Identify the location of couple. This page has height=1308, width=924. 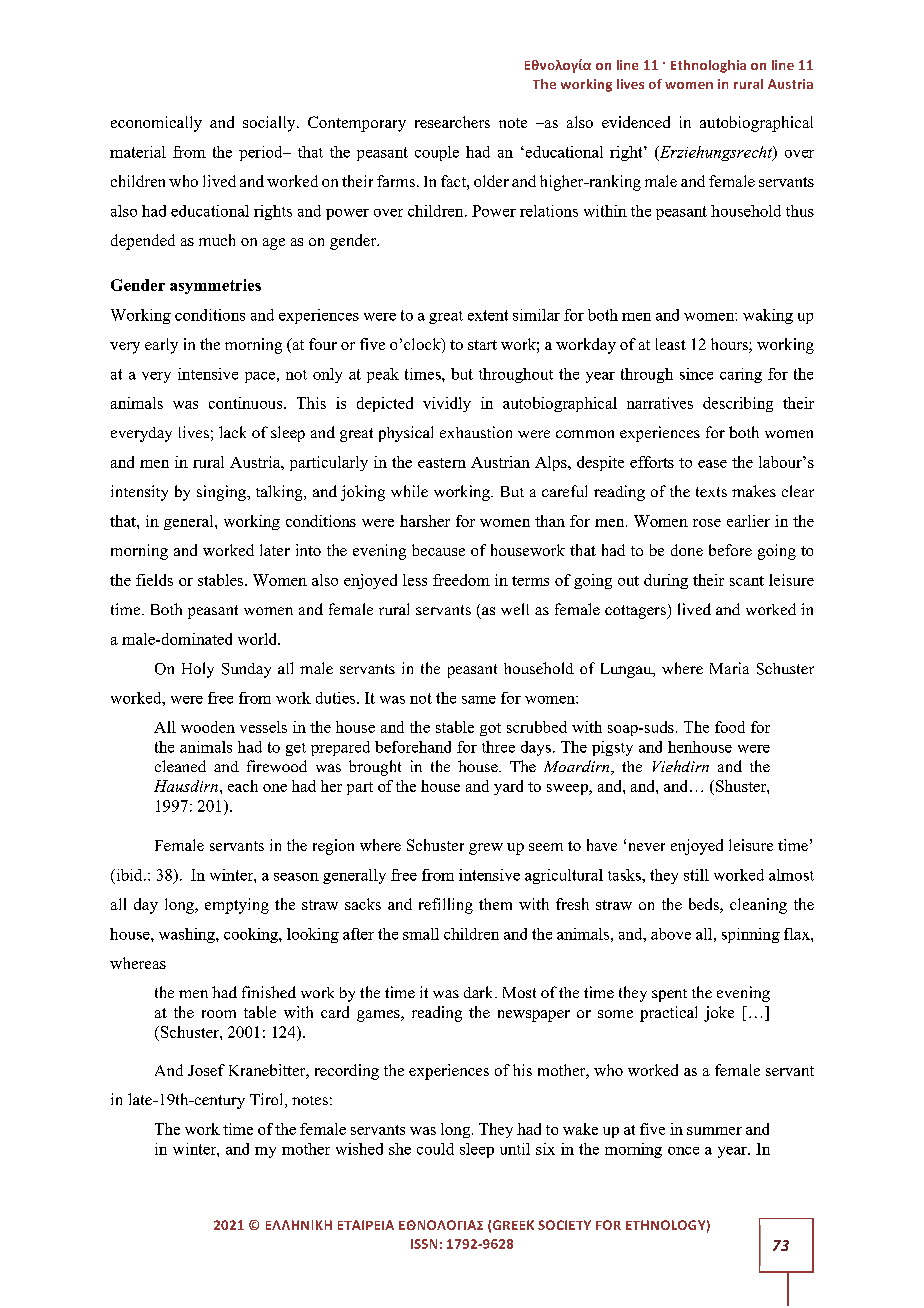
(437, 153).
